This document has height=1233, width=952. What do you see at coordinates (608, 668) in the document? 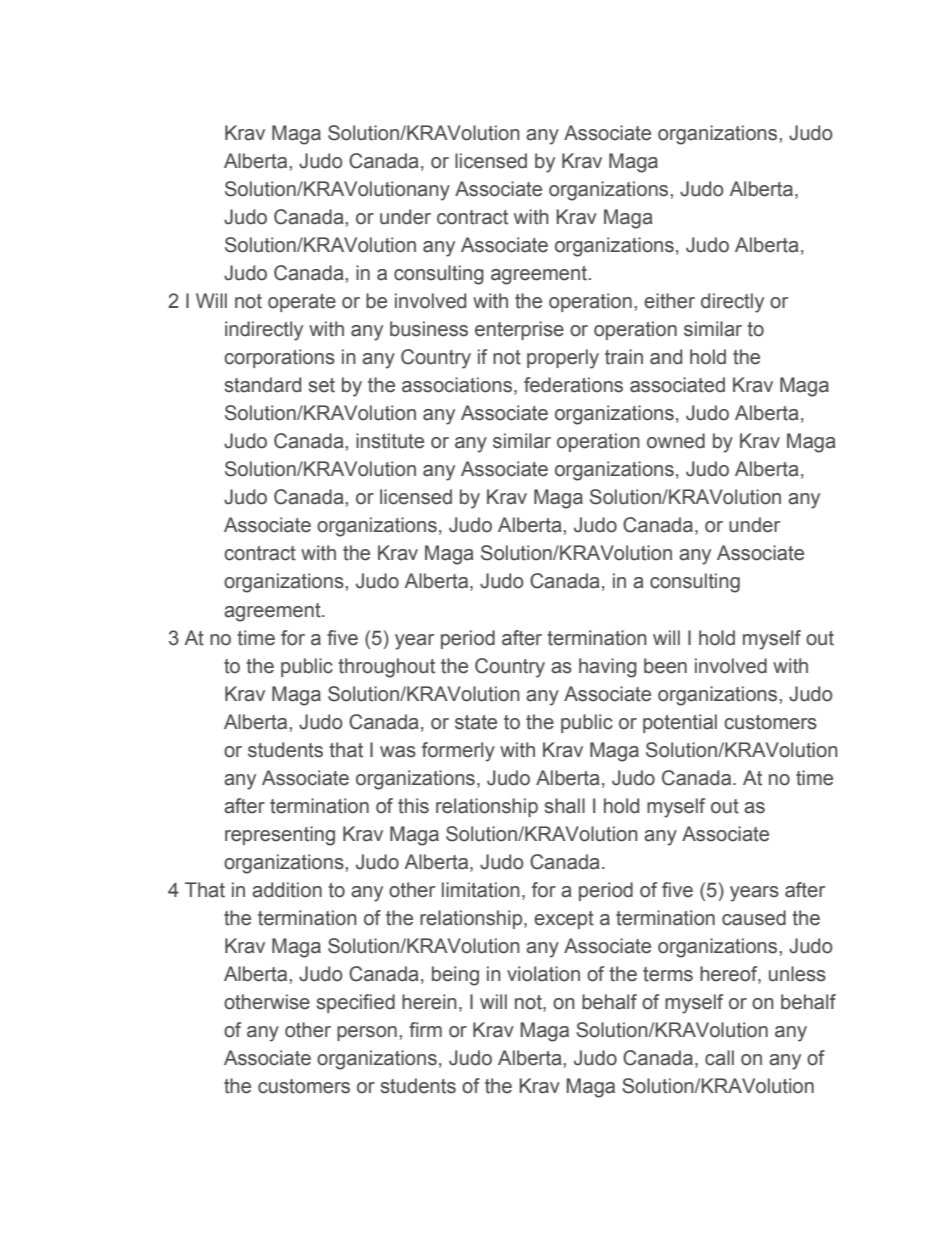
I see `having` at bounding box center [608, 668].
